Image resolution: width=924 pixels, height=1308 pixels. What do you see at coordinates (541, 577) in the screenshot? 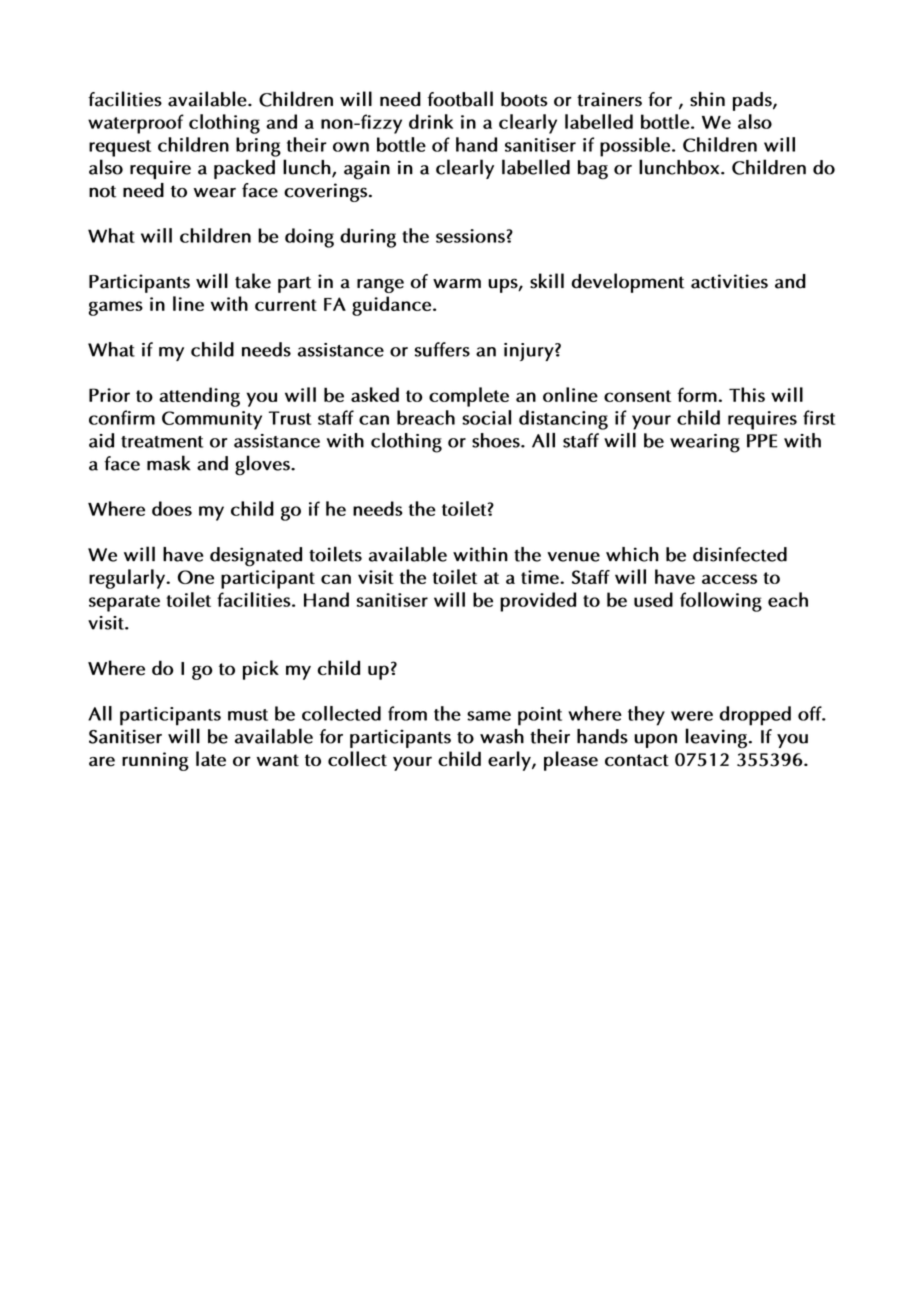
I see `time` at bounding box center [541, 577].
